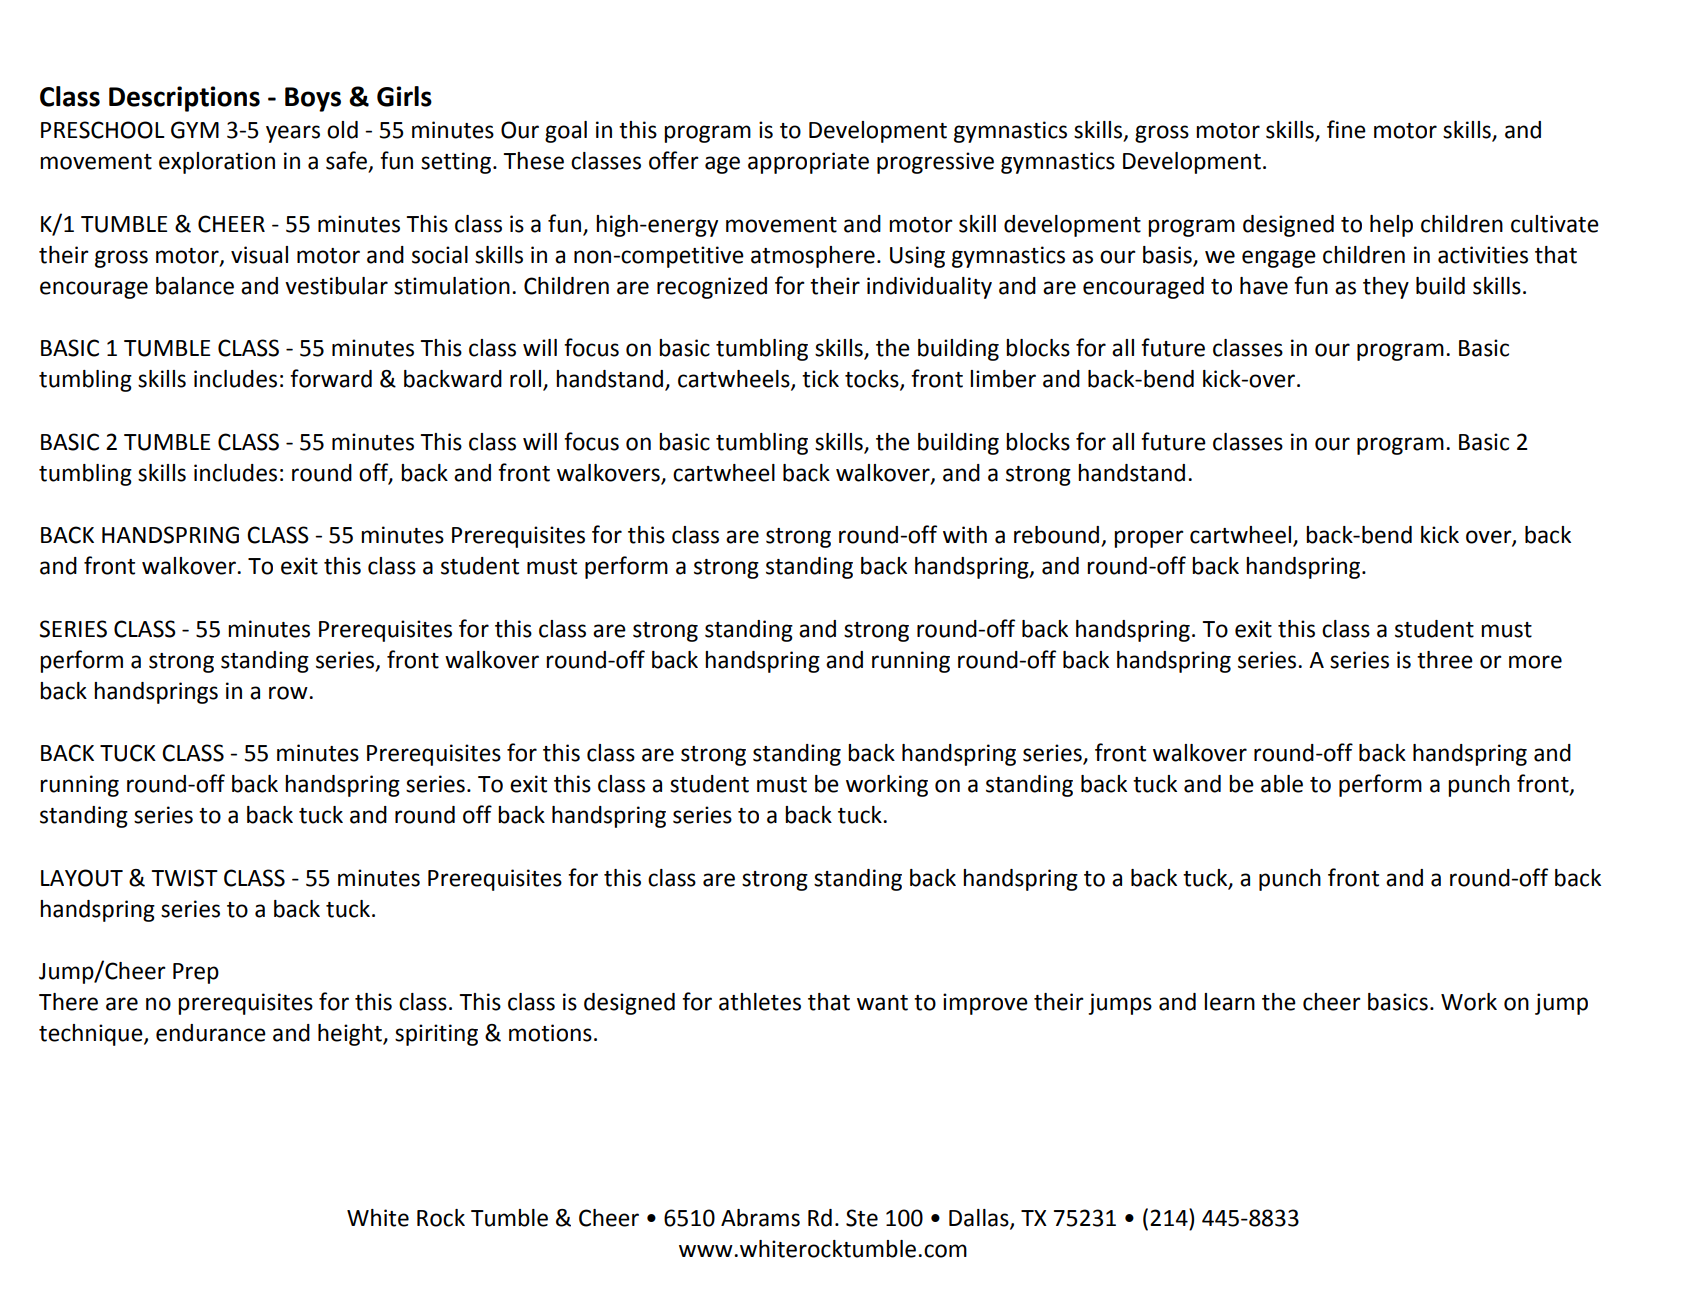 This page has width=1683, height=1301. I want to click on they, so click(1386, 288).
